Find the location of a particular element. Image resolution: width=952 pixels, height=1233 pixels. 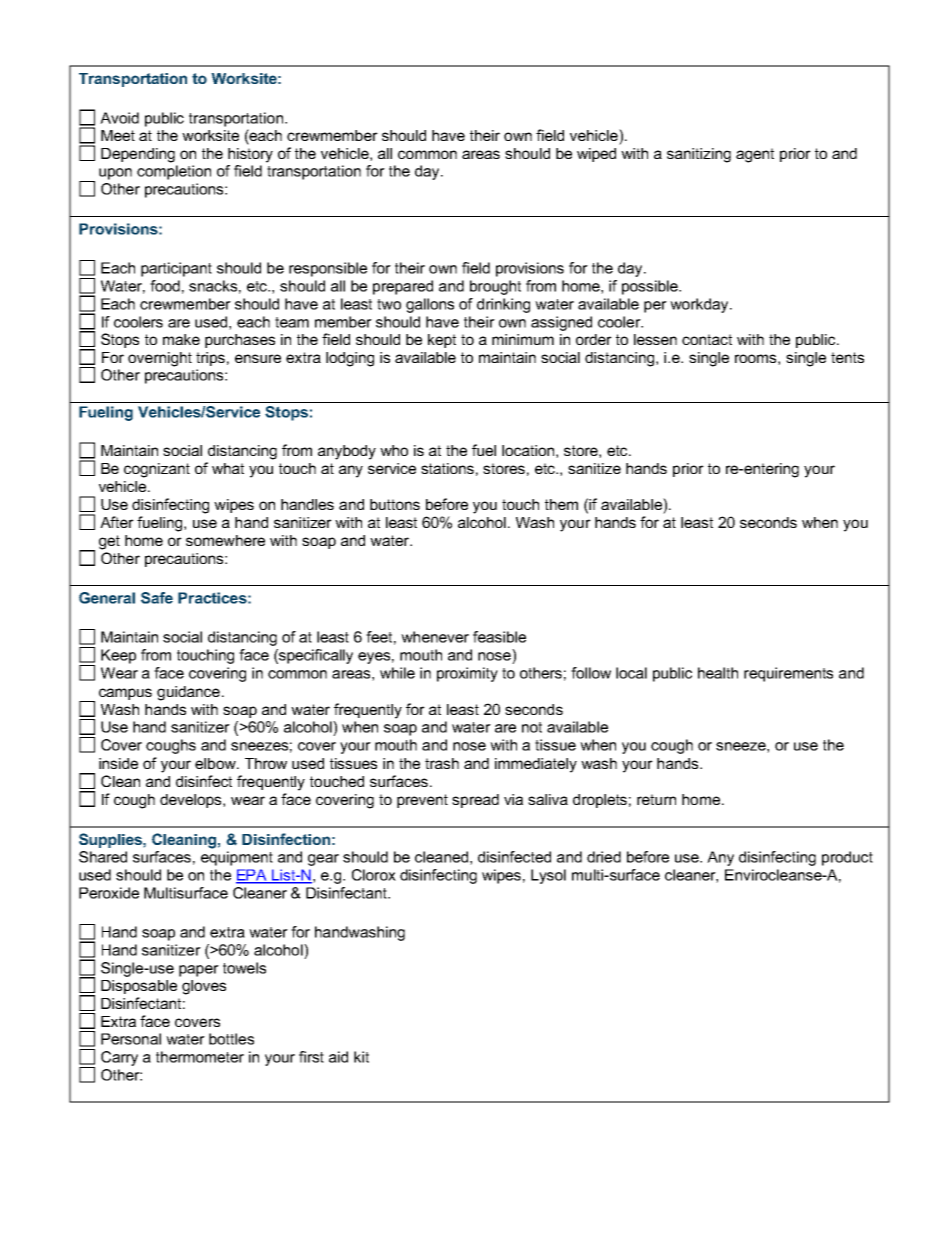

requirements is located at coordinates (788, 674).
